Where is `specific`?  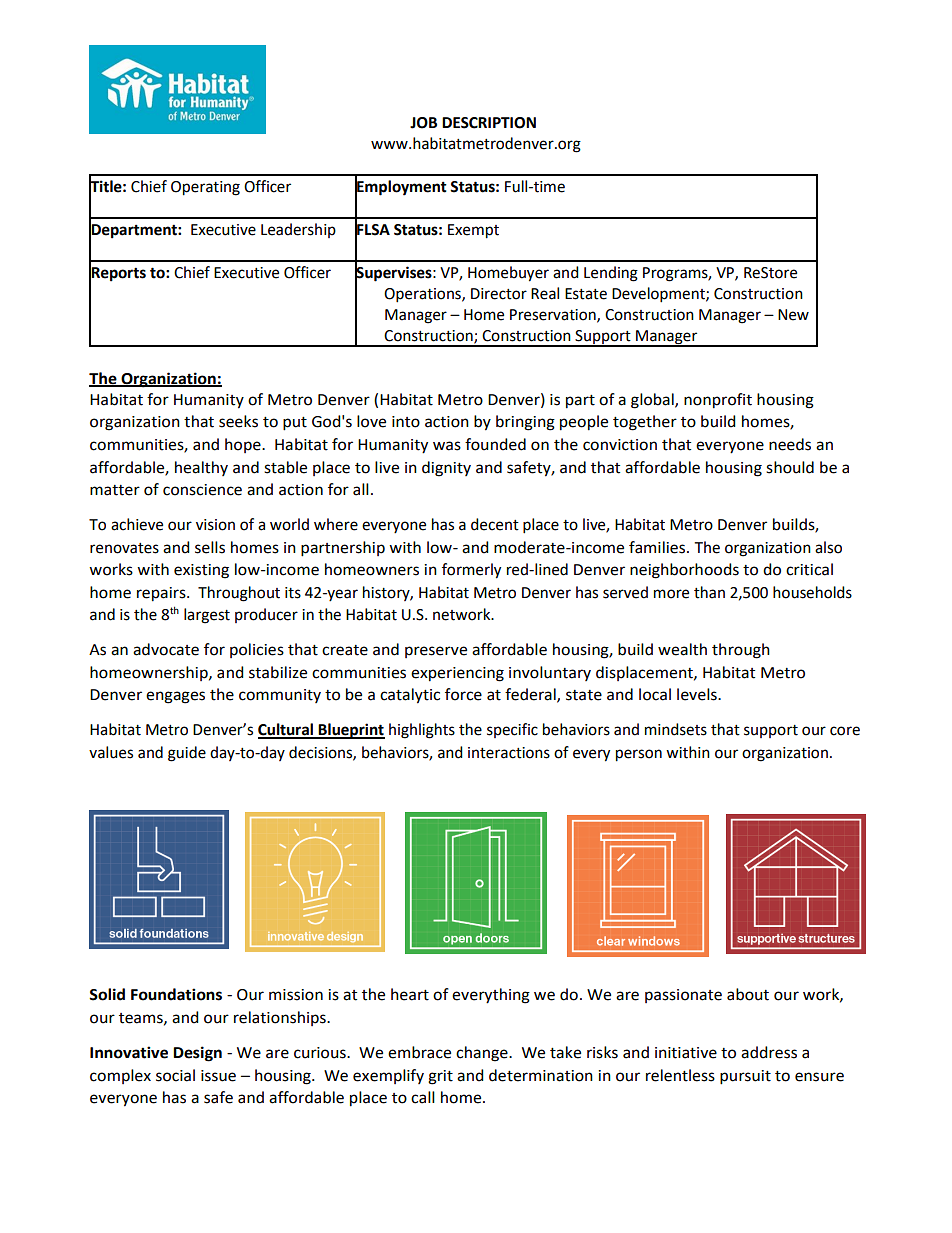
specific is located at coordinates (512, 730).
